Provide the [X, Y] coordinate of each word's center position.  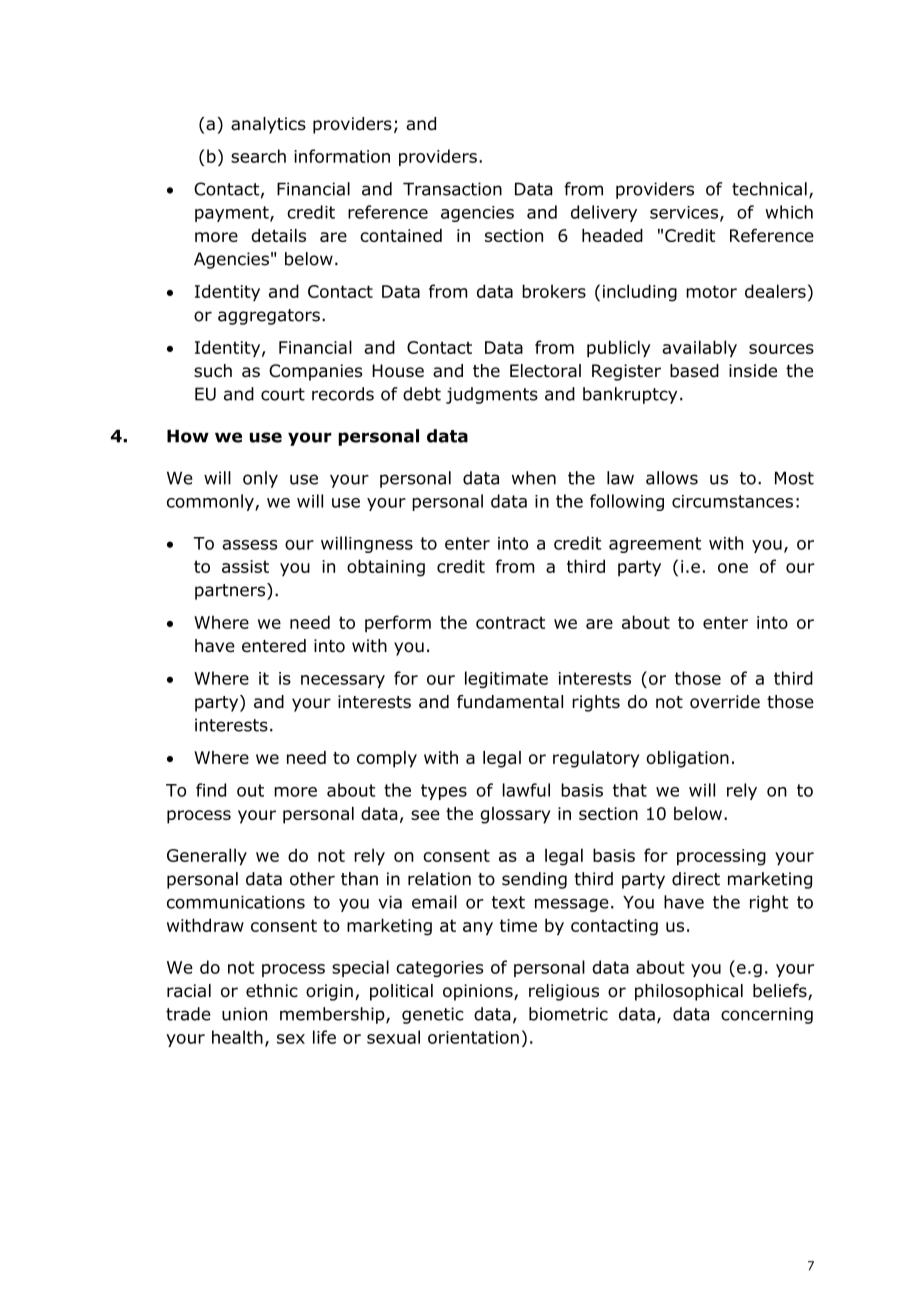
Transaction [452, 189]
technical [769, 189]
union [244, 1014]
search [258, 156]
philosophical [689, 992]
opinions [479, 992]
